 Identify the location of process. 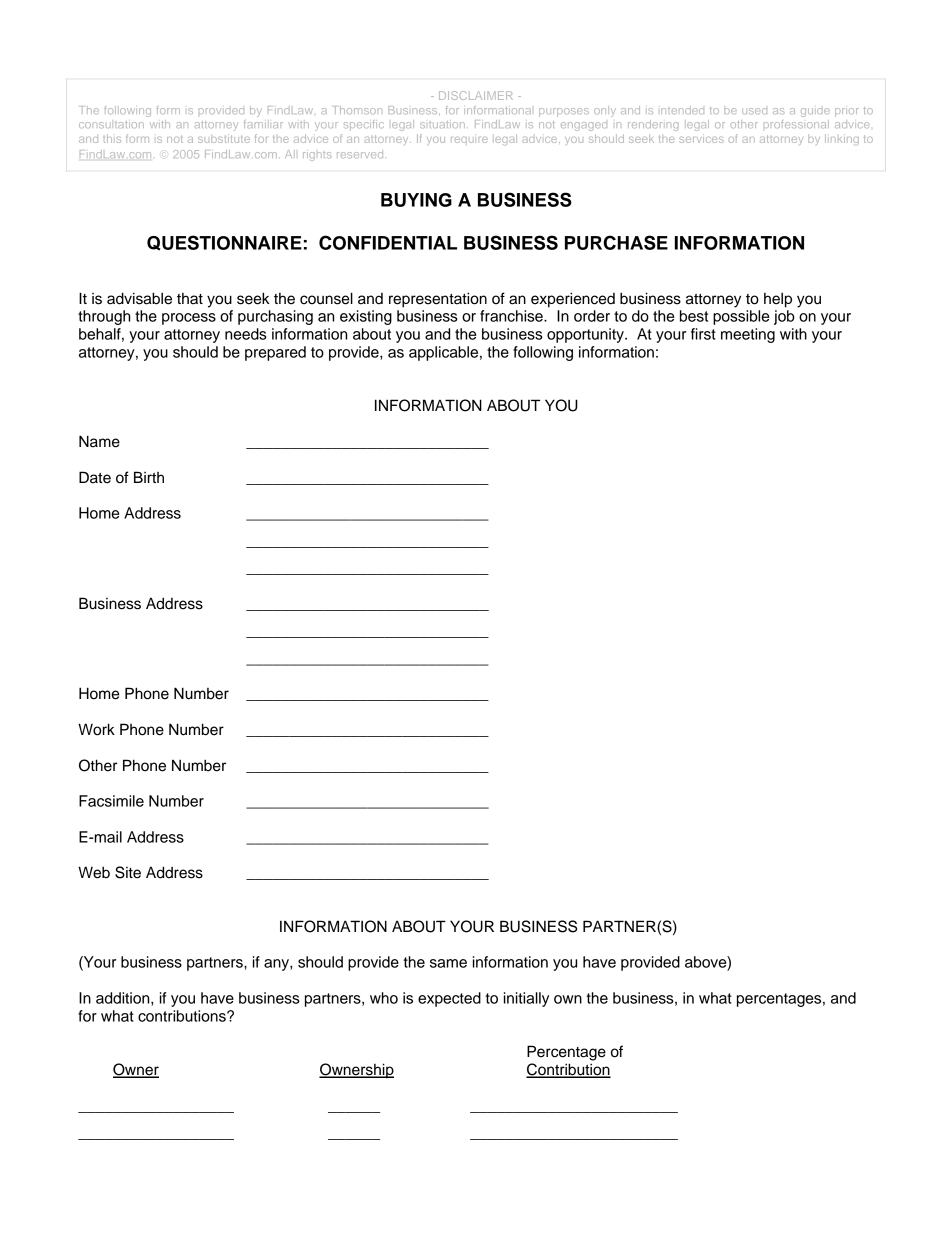
(189, 319).
